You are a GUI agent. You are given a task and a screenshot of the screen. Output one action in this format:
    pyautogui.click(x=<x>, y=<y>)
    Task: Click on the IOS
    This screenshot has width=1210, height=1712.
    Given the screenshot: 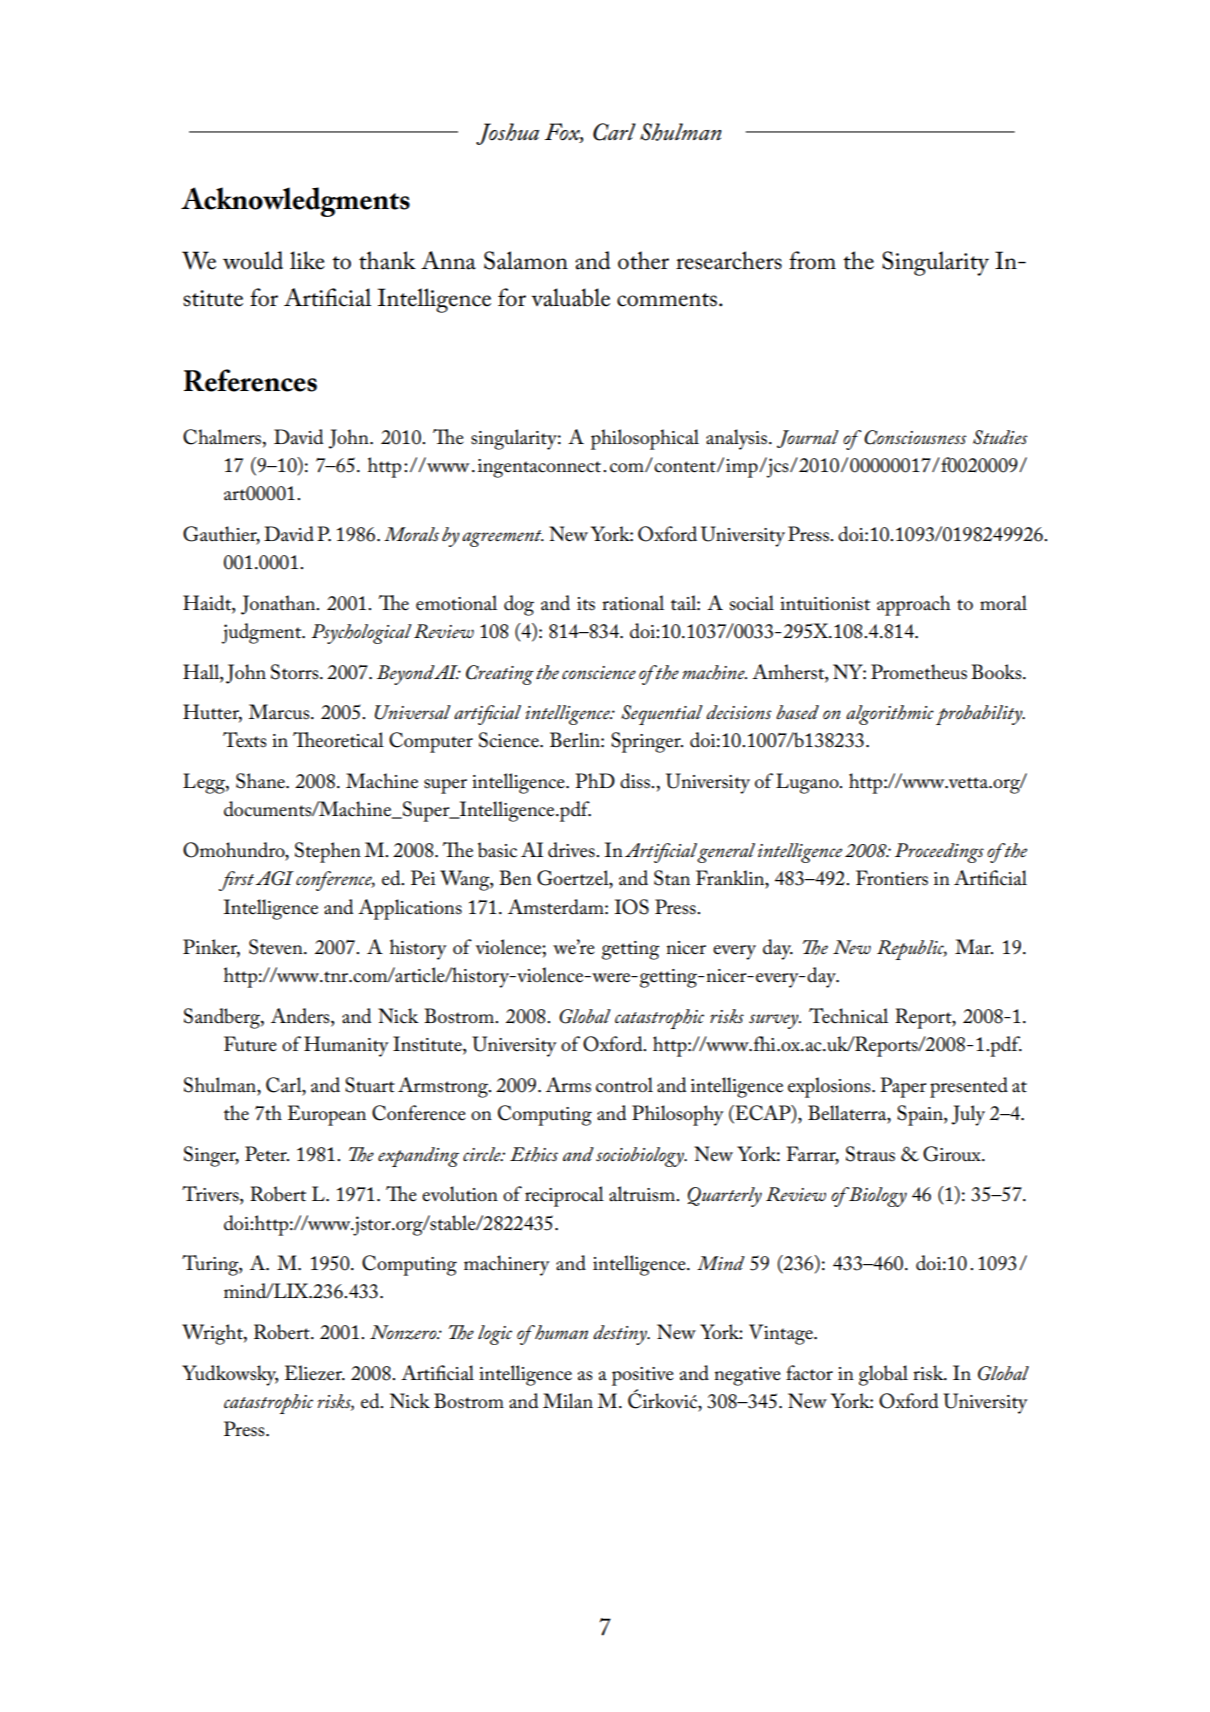 What is the action you would take?
    pyautogui.click(x=632, y=907)
